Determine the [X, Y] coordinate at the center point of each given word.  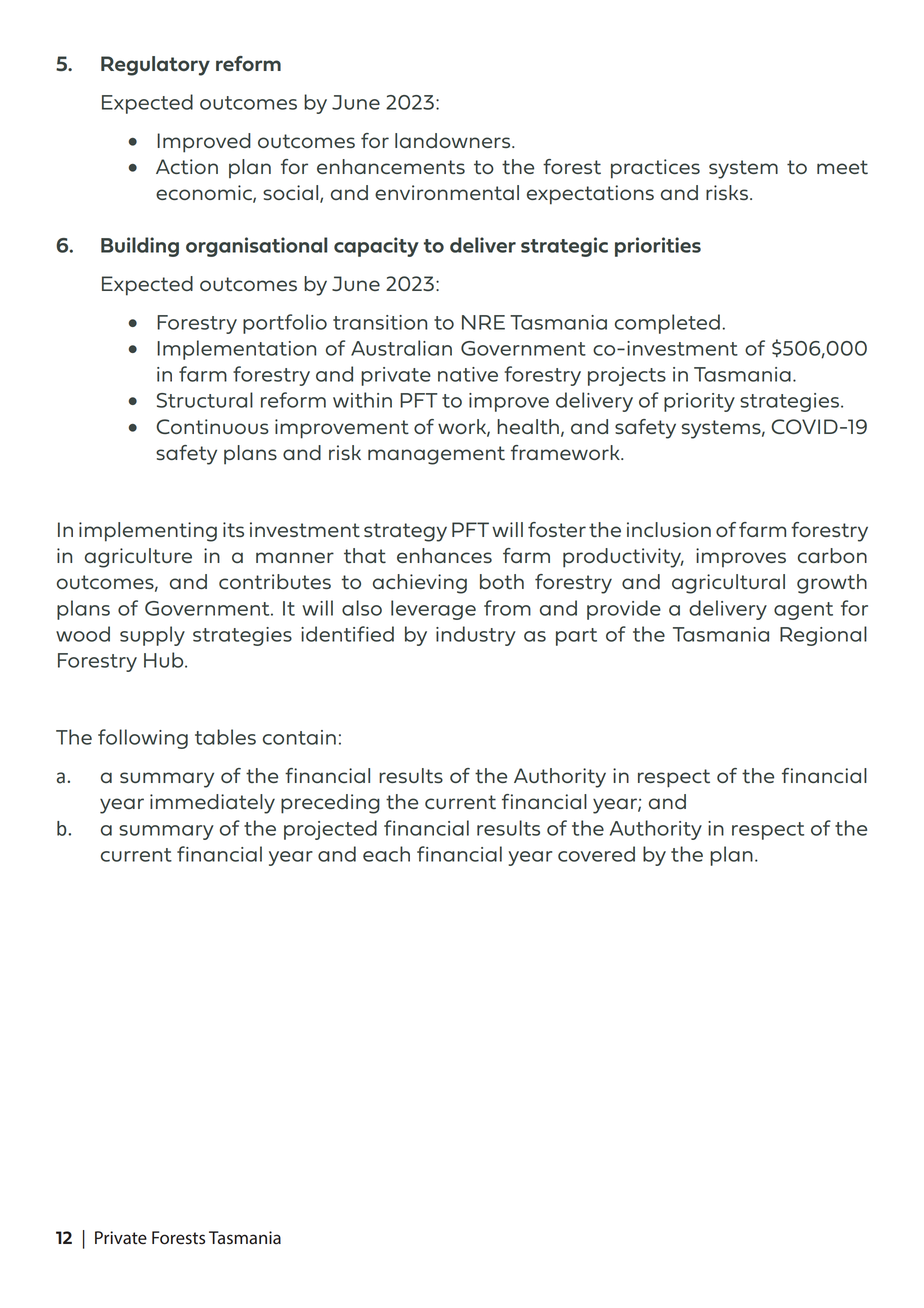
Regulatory [155, 66]
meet [842, 167]
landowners [454, 140]
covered [596, 854]
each [386, 854]
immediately [212, 804]
